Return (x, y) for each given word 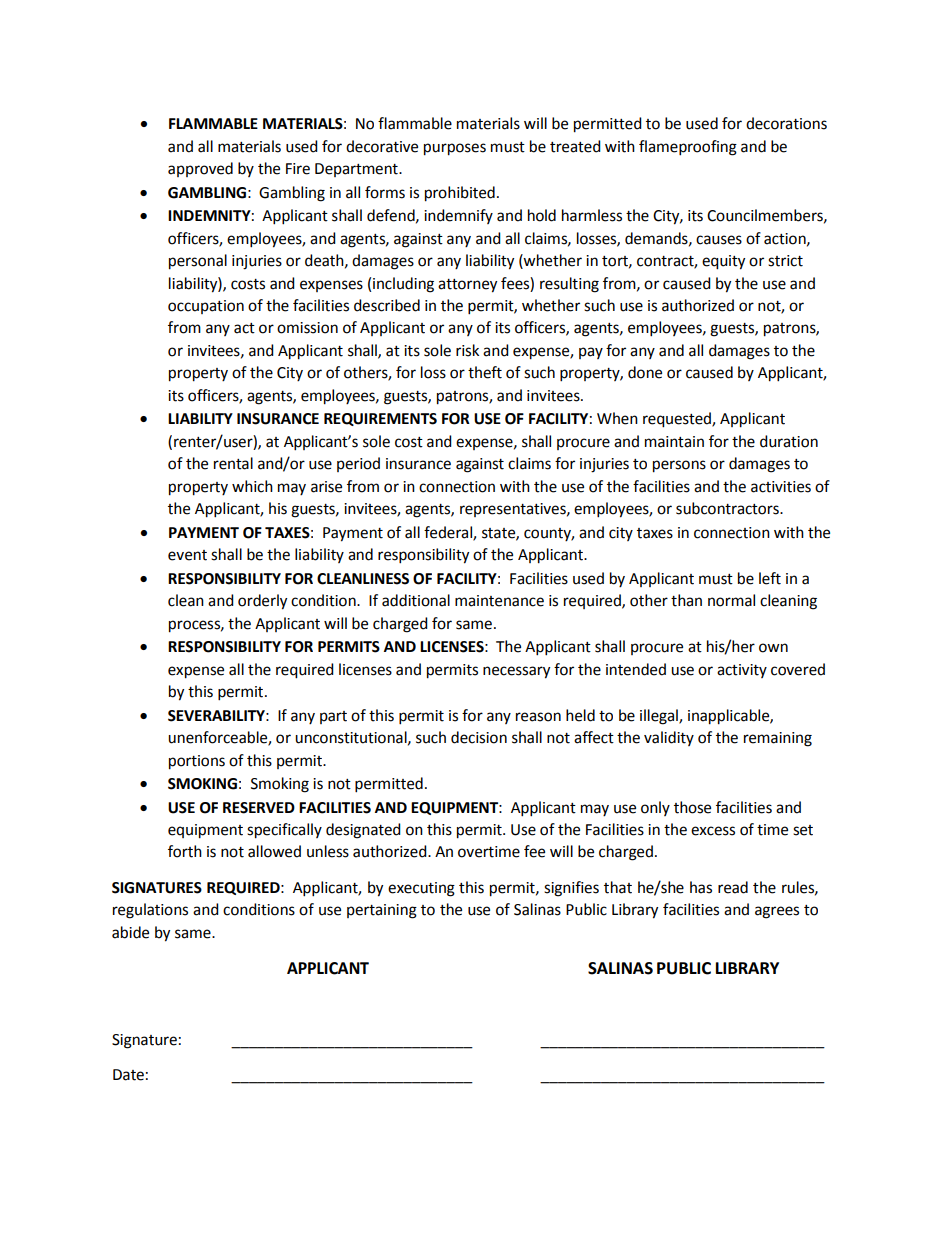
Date (128, 1075)
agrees (777, 912)
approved (200, 169)
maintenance (499, 601)
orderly (262, 602)
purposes (455, 149)
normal (731, 600)
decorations (786, 123)
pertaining (382, 911)
